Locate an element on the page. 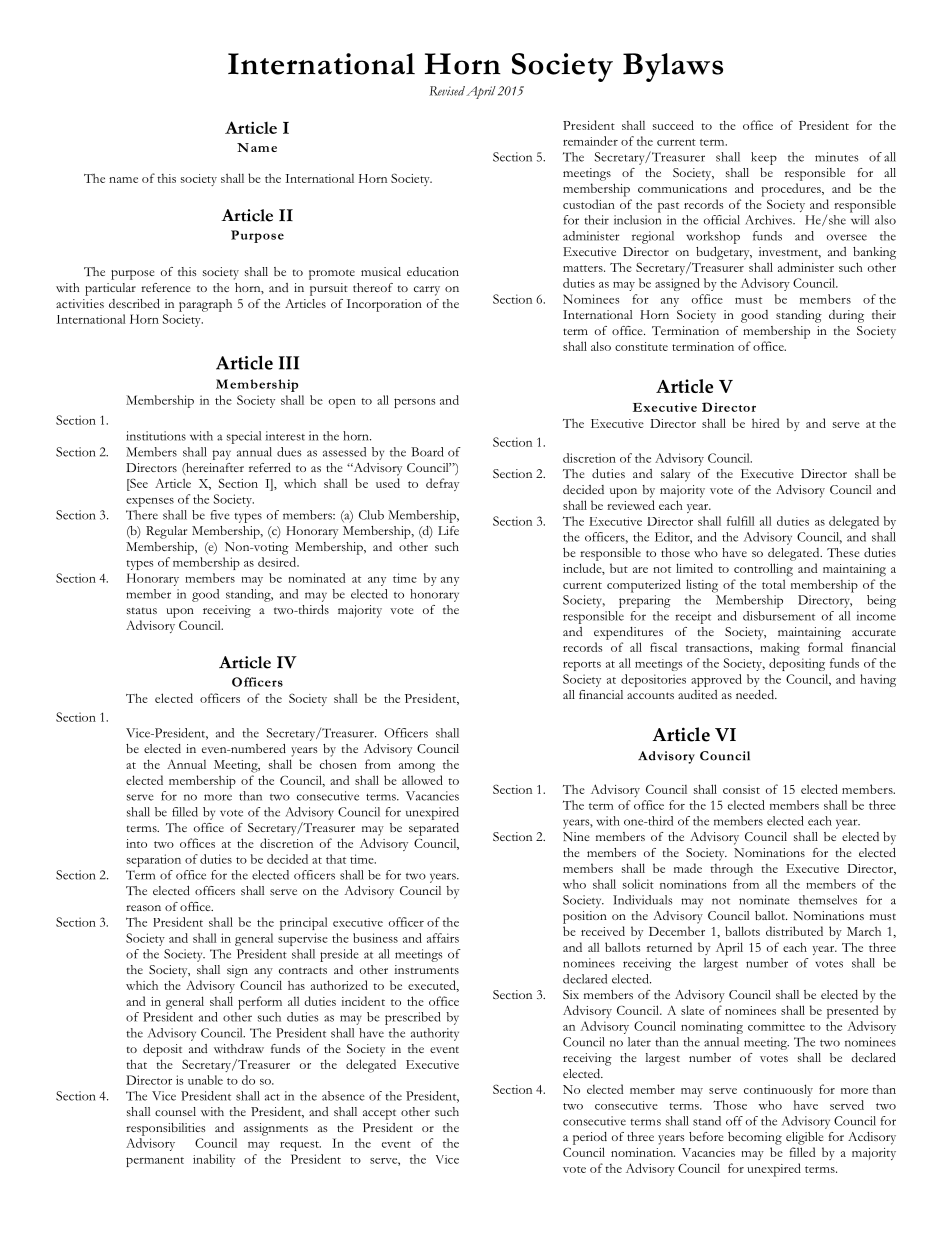  remainder is located at coordinates (590, 141).
